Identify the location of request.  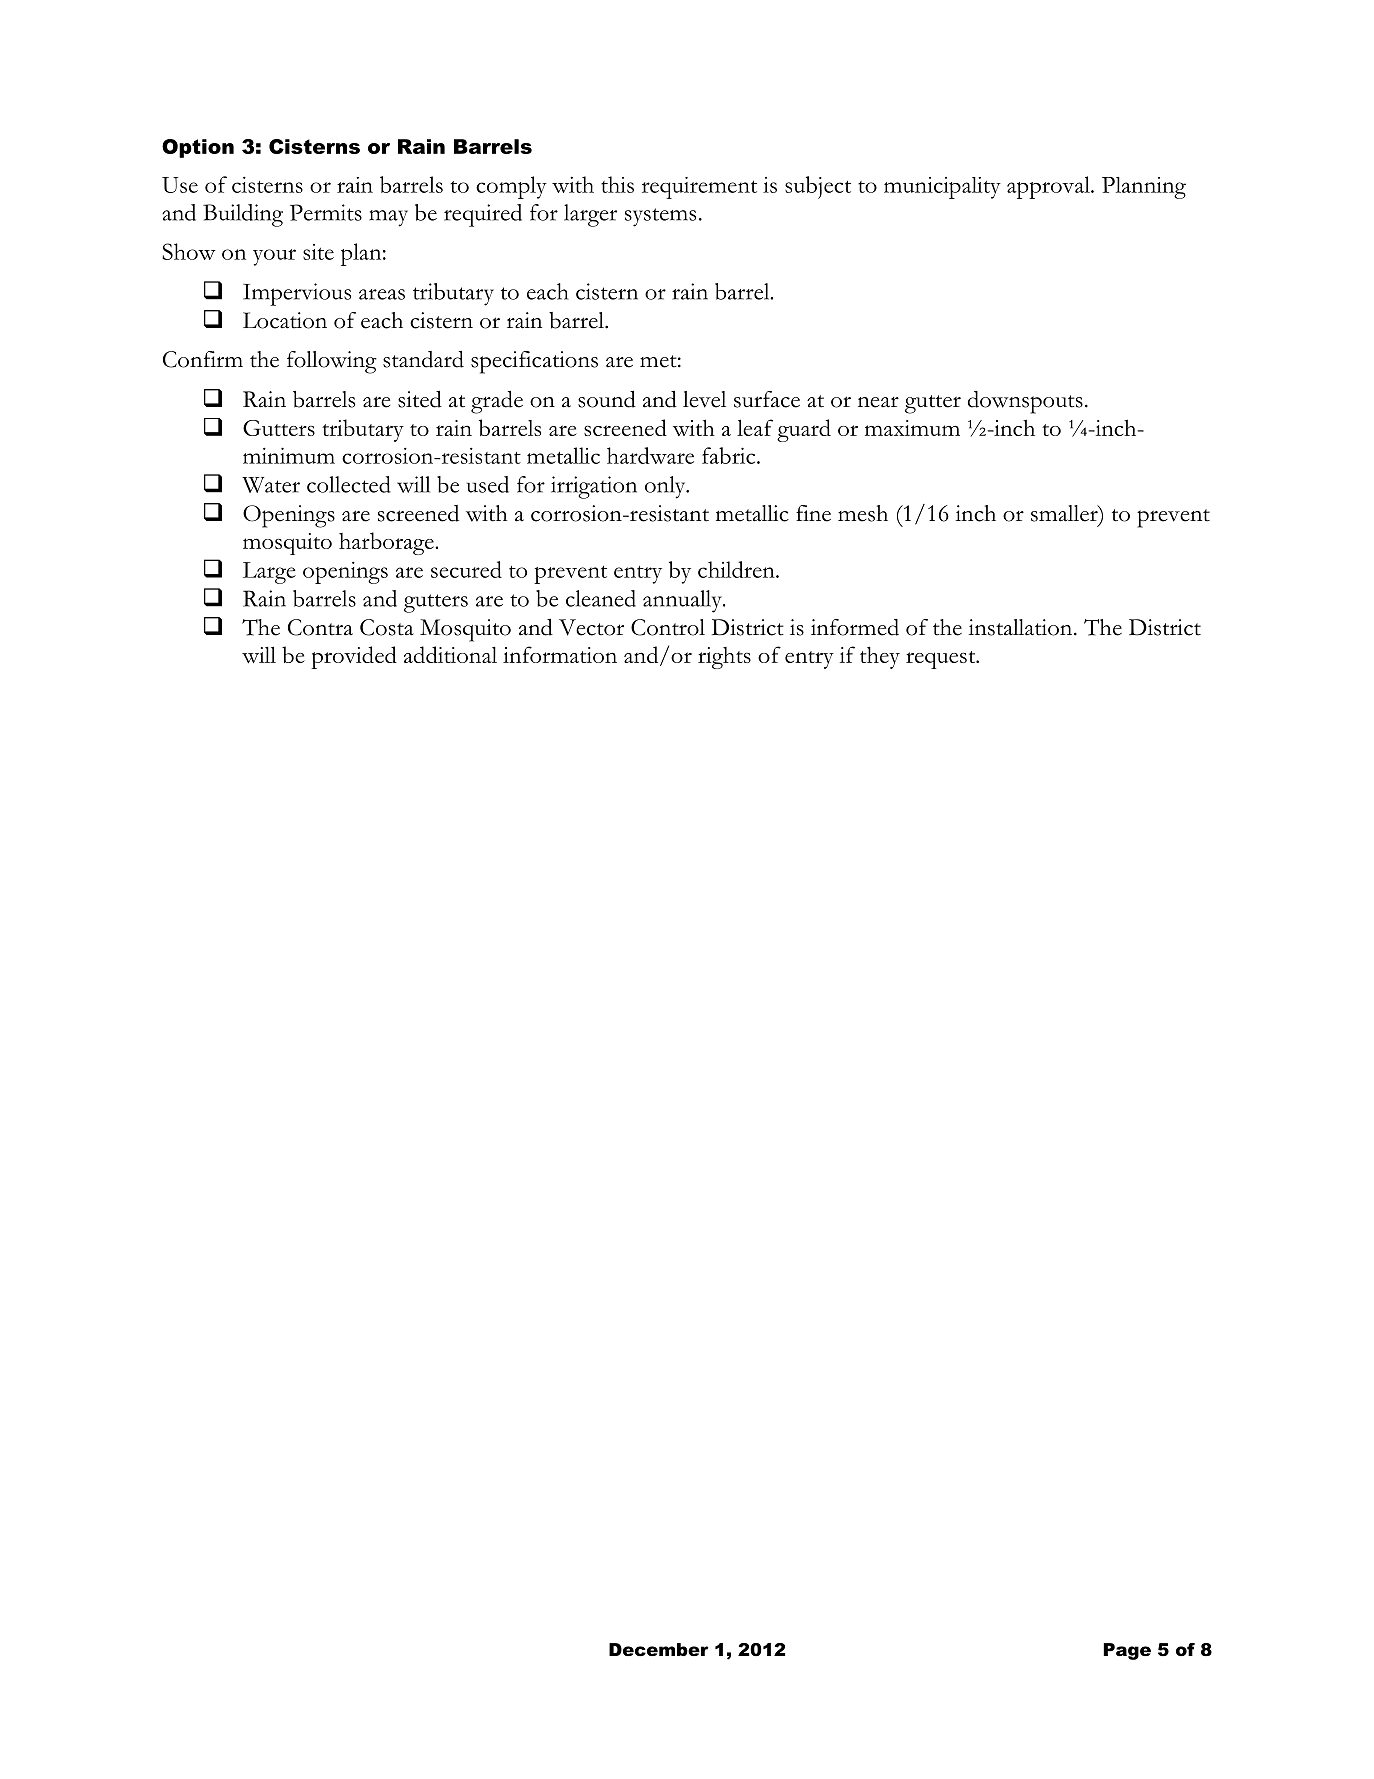
(942, 660).
